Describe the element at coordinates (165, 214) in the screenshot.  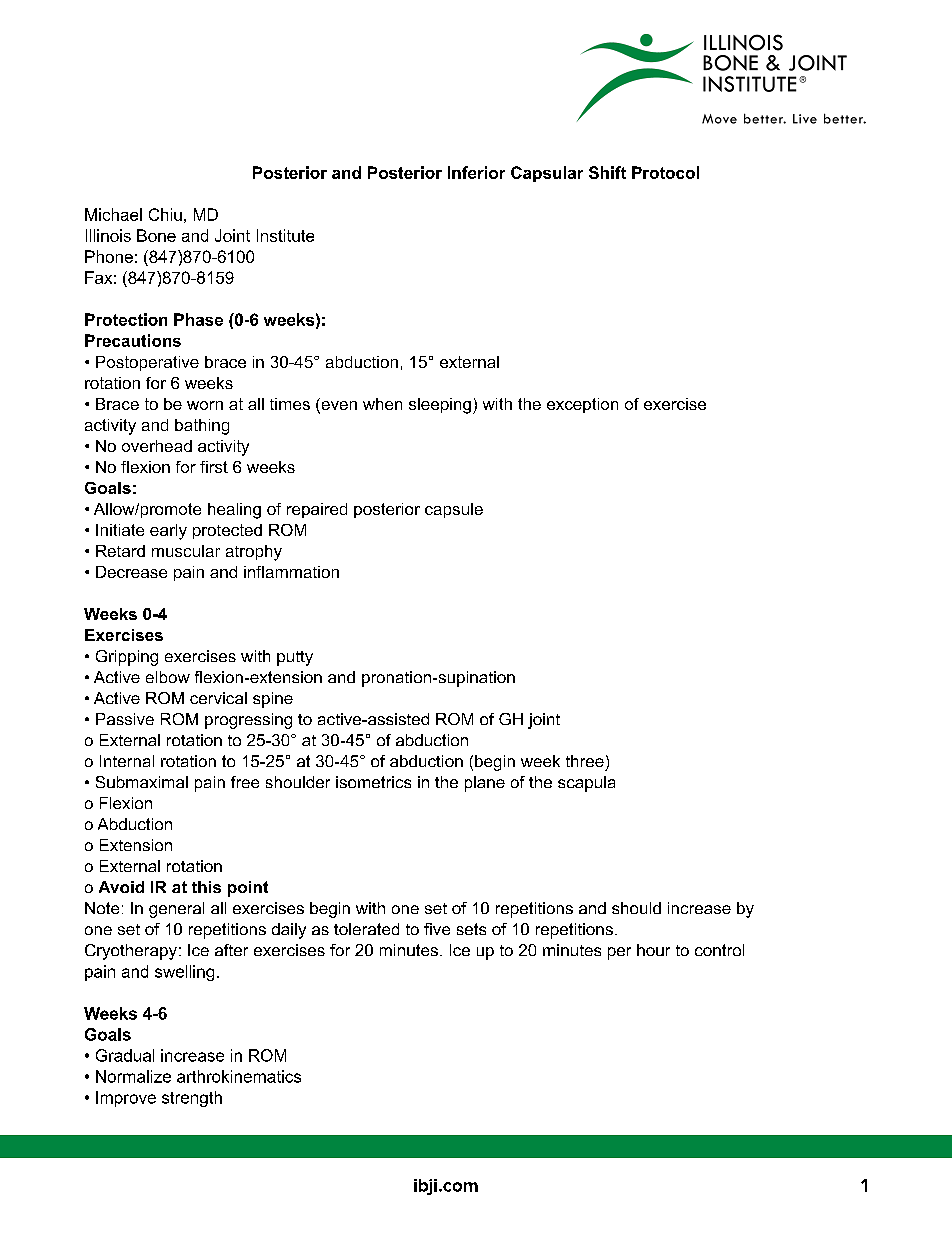
I see `Chiu` at that location.
